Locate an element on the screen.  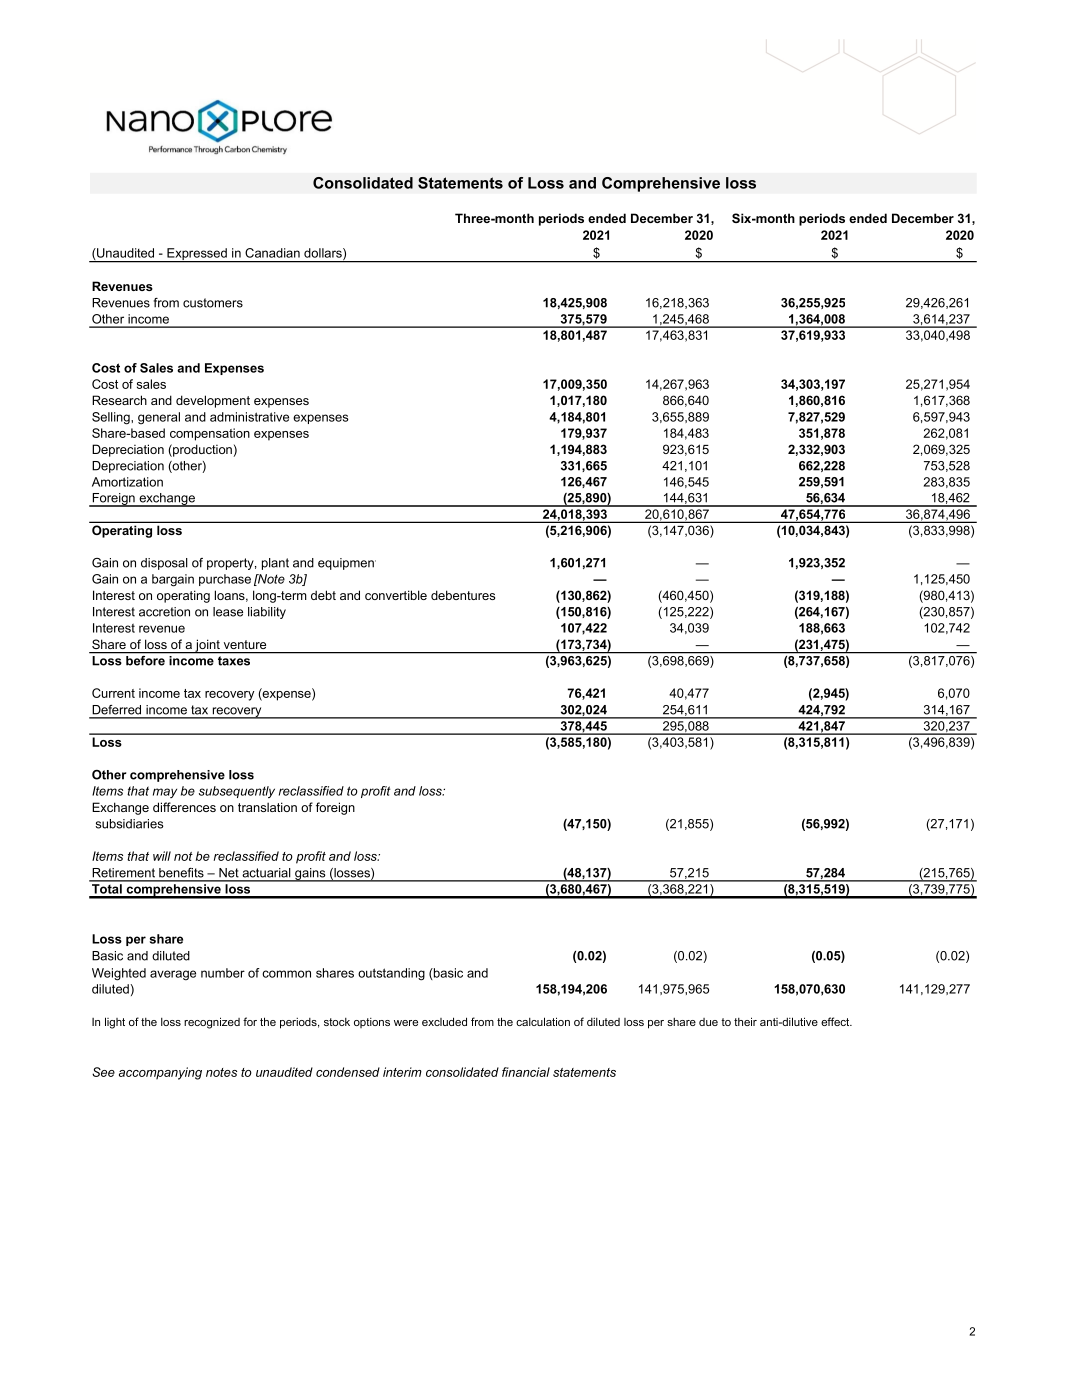
excluded is located at coordinates (444, 1021).
